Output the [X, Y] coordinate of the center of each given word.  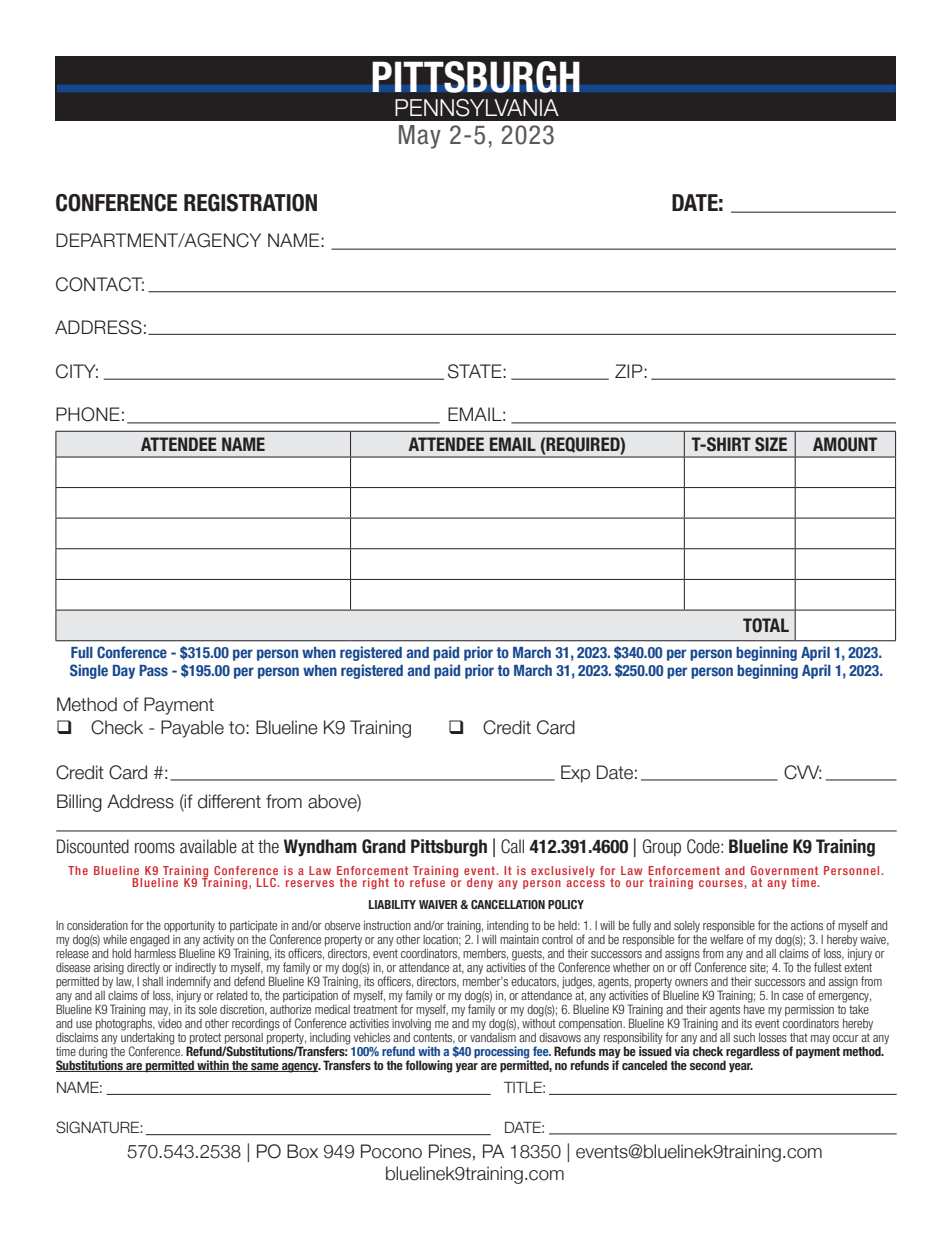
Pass [153, 670]
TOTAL [766, 625]
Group [662, 847]
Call [512, 846]
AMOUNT [845, 444]
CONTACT [100, 284]
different [229, 801]
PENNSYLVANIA [477, 108]
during [93, 1054]
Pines [450, 1151]
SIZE [771, 444]
